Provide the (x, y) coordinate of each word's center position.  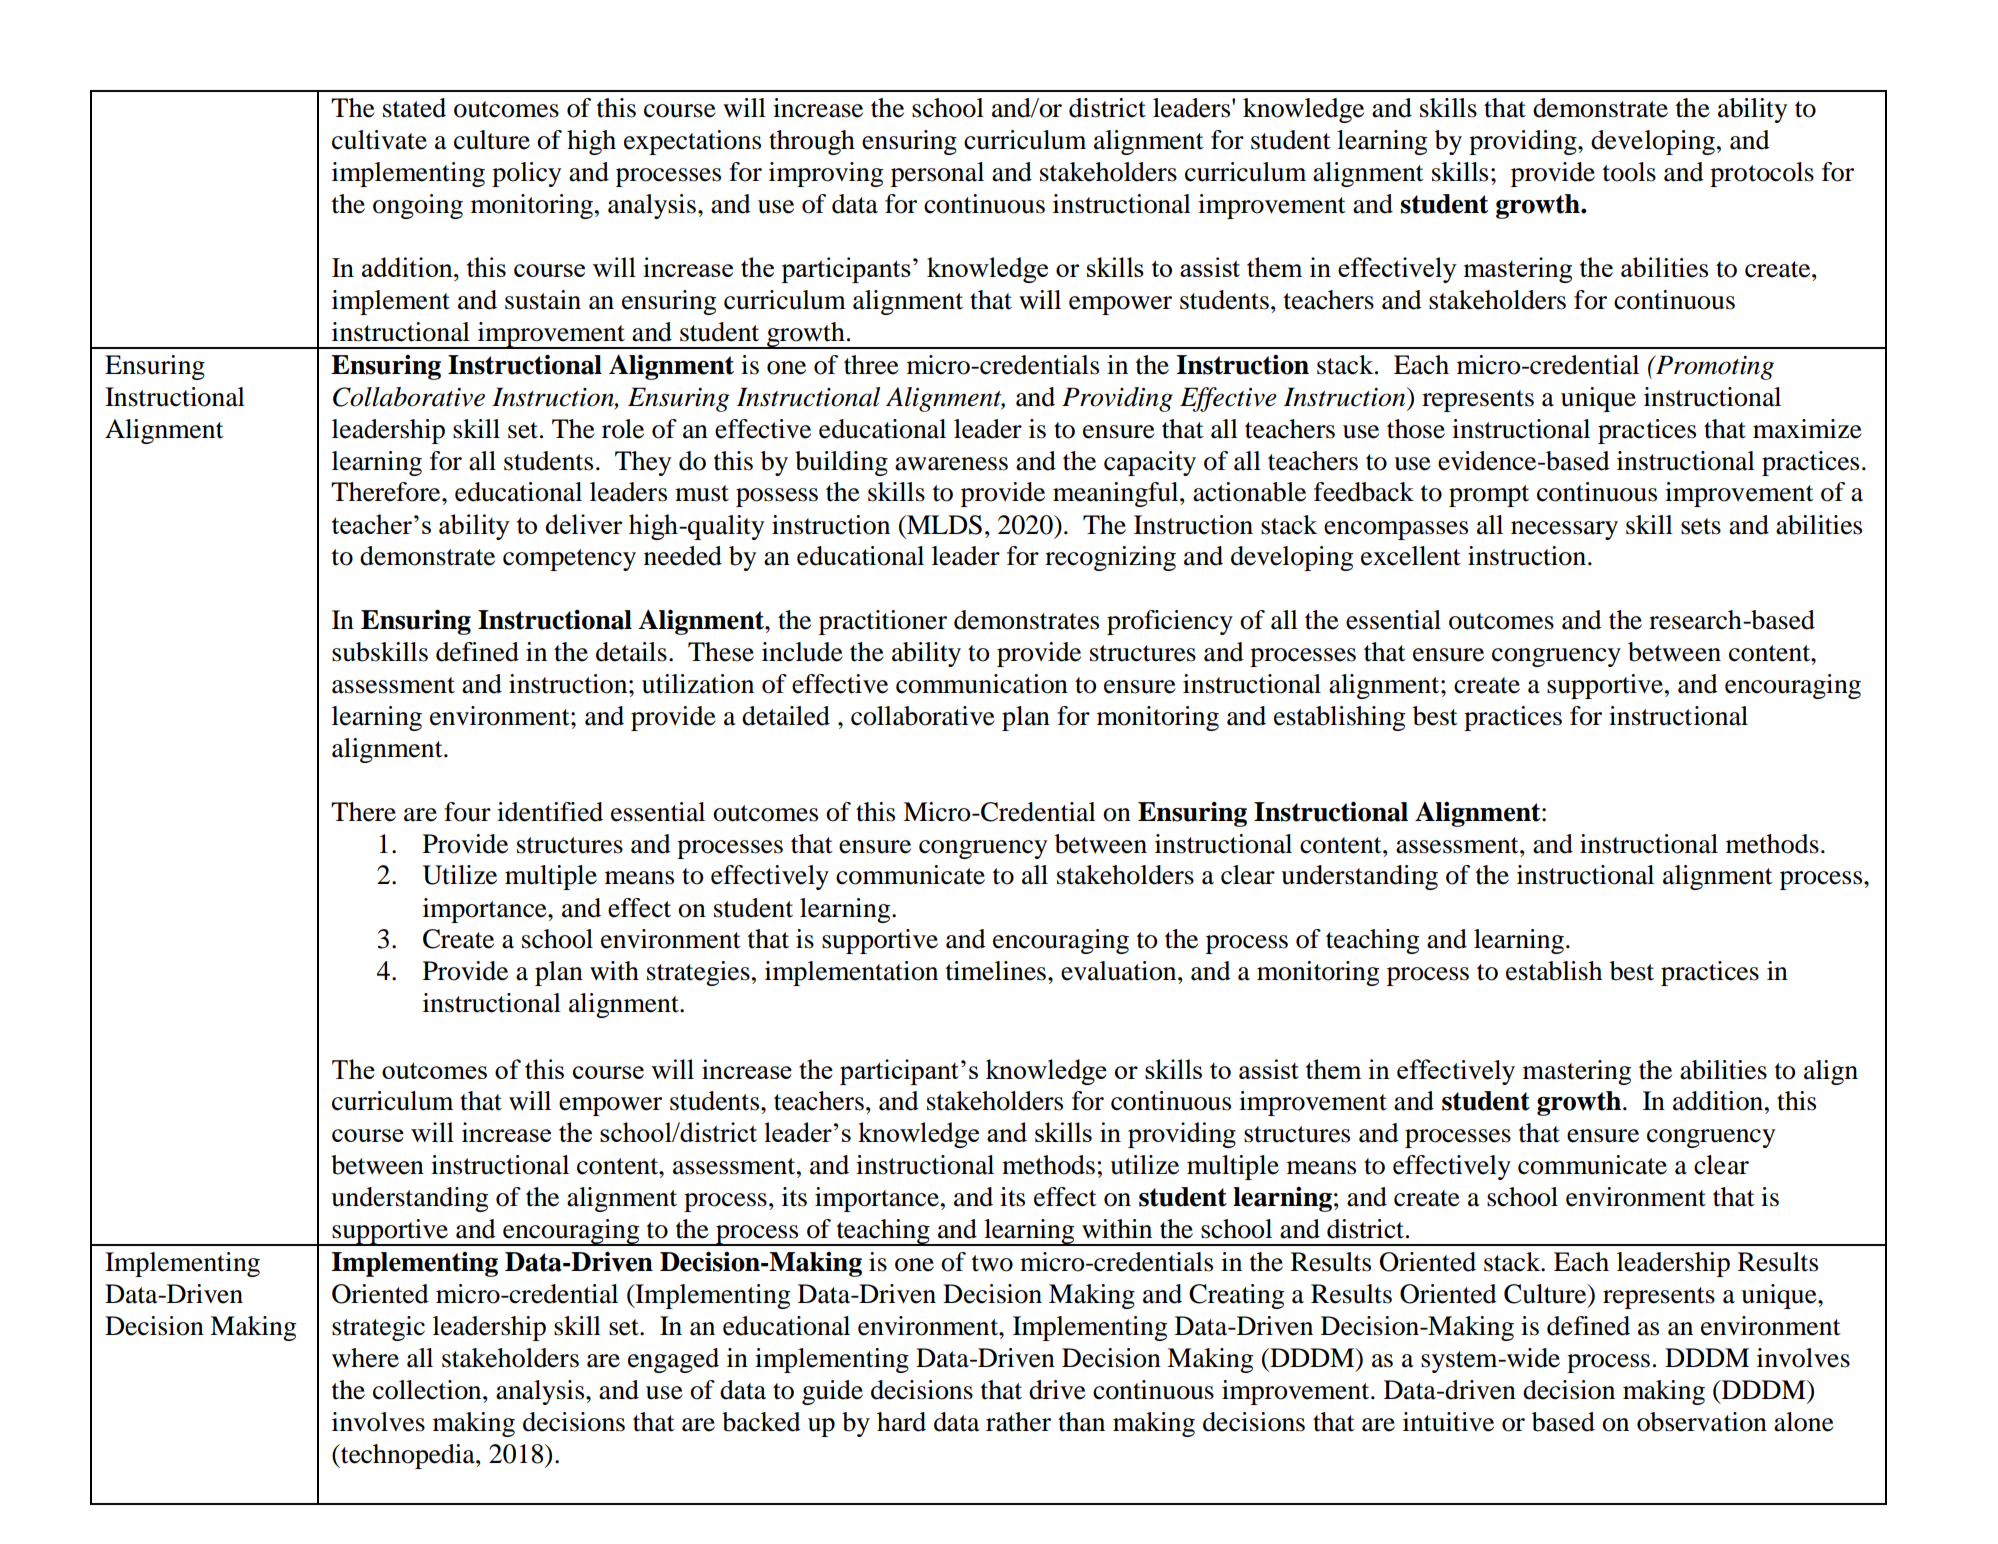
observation (1702, 1422)
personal (937, 174)
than (1081, 1422)
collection (428, 1390)
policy (526, 174)
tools (1629, 172)
